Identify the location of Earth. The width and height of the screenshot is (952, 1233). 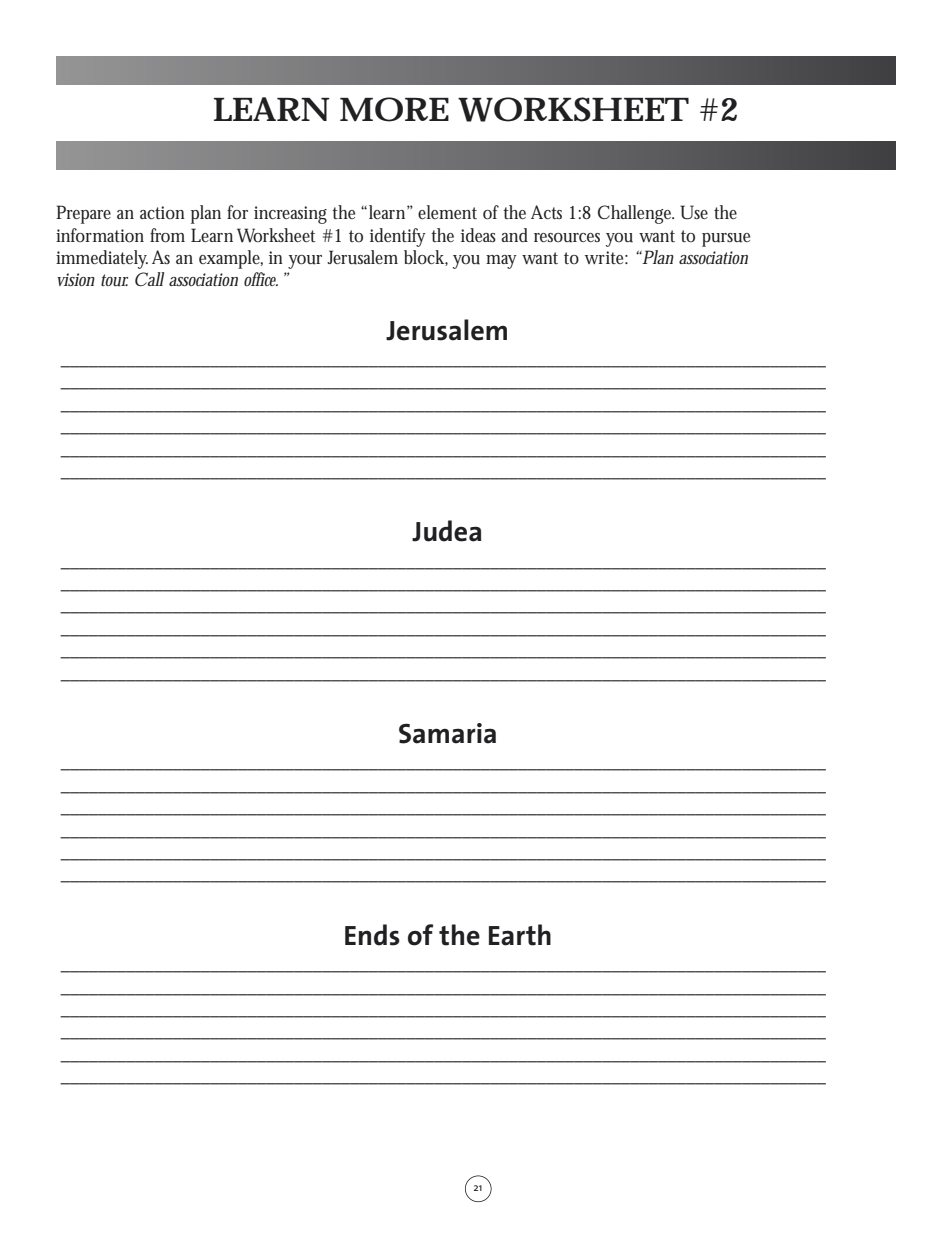
(520, 935).
